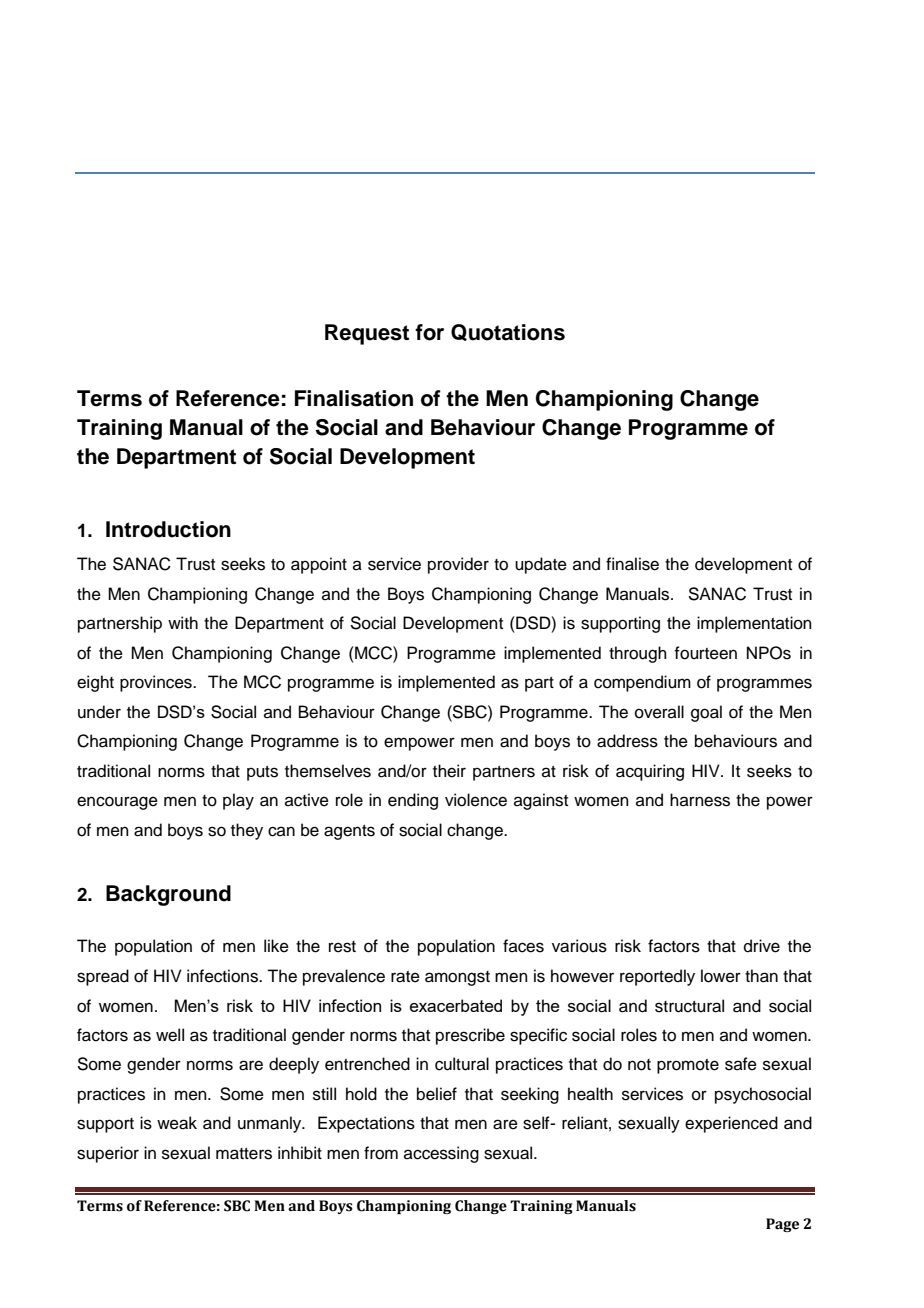 The width and height of the screenshot is (924, 1308). What do you see at coordinates (244, 1154) in the screenshot?
I see `matters` at bounding box center [244, 1154].
